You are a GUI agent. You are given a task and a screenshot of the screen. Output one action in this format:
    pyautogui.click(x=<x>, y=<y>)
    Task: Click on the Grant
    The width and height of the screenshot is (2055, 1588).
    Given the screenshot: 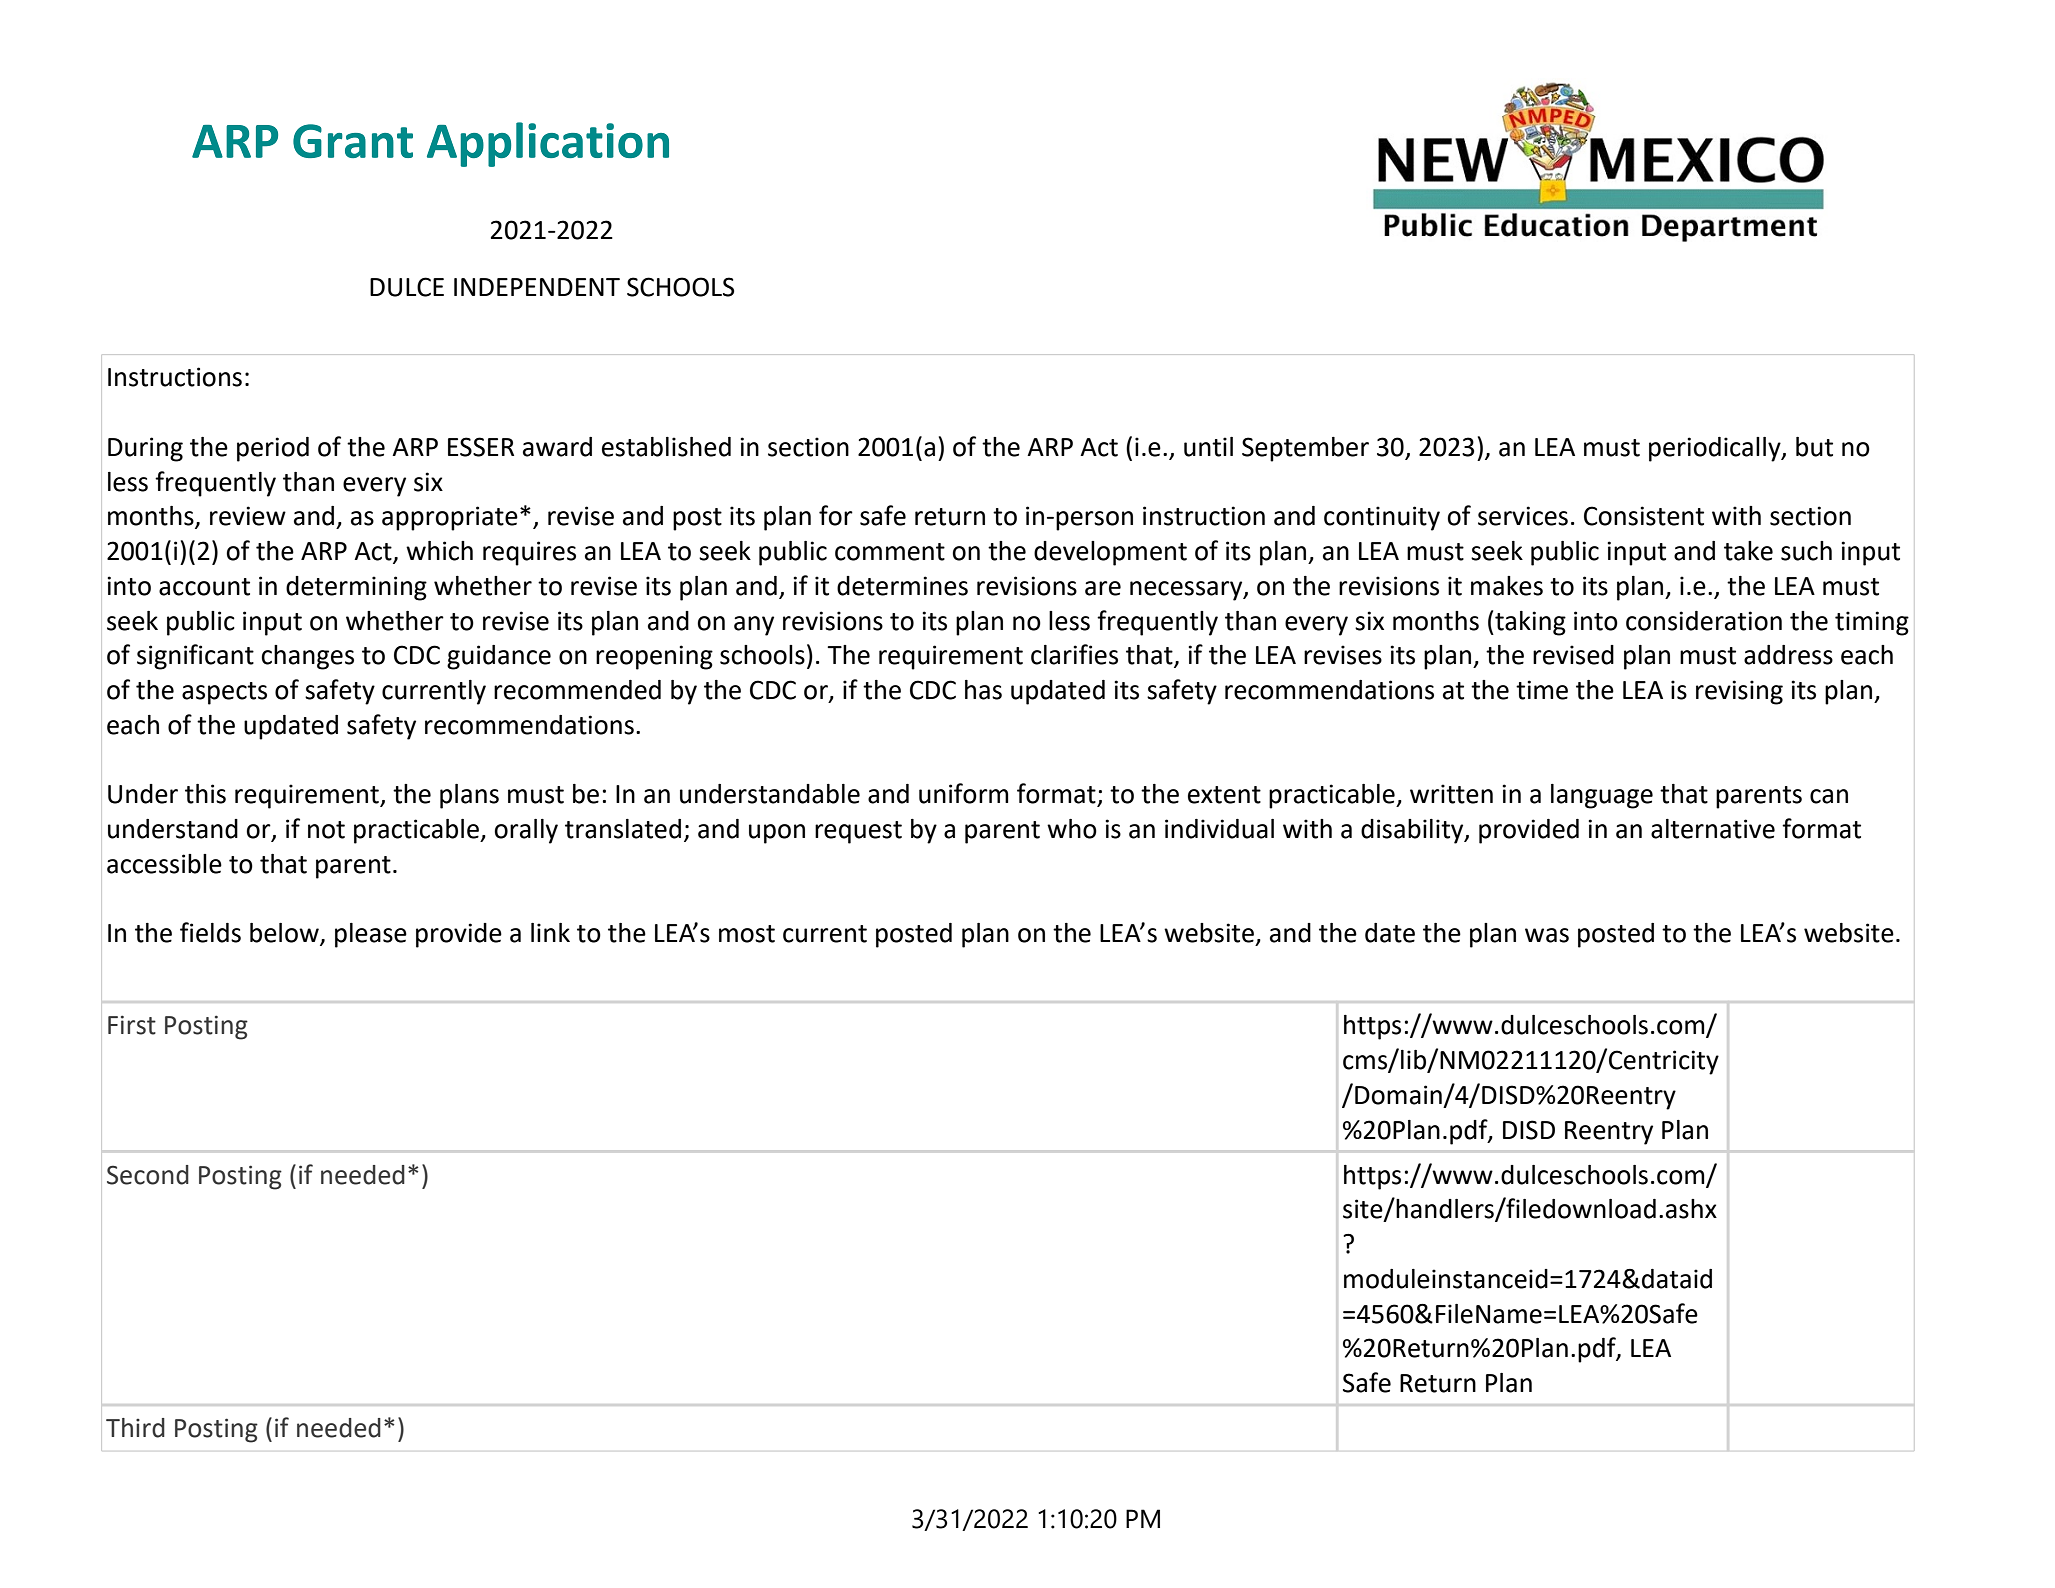 What is the action you would take?
    pyautogui.click(x=353, y=141)
